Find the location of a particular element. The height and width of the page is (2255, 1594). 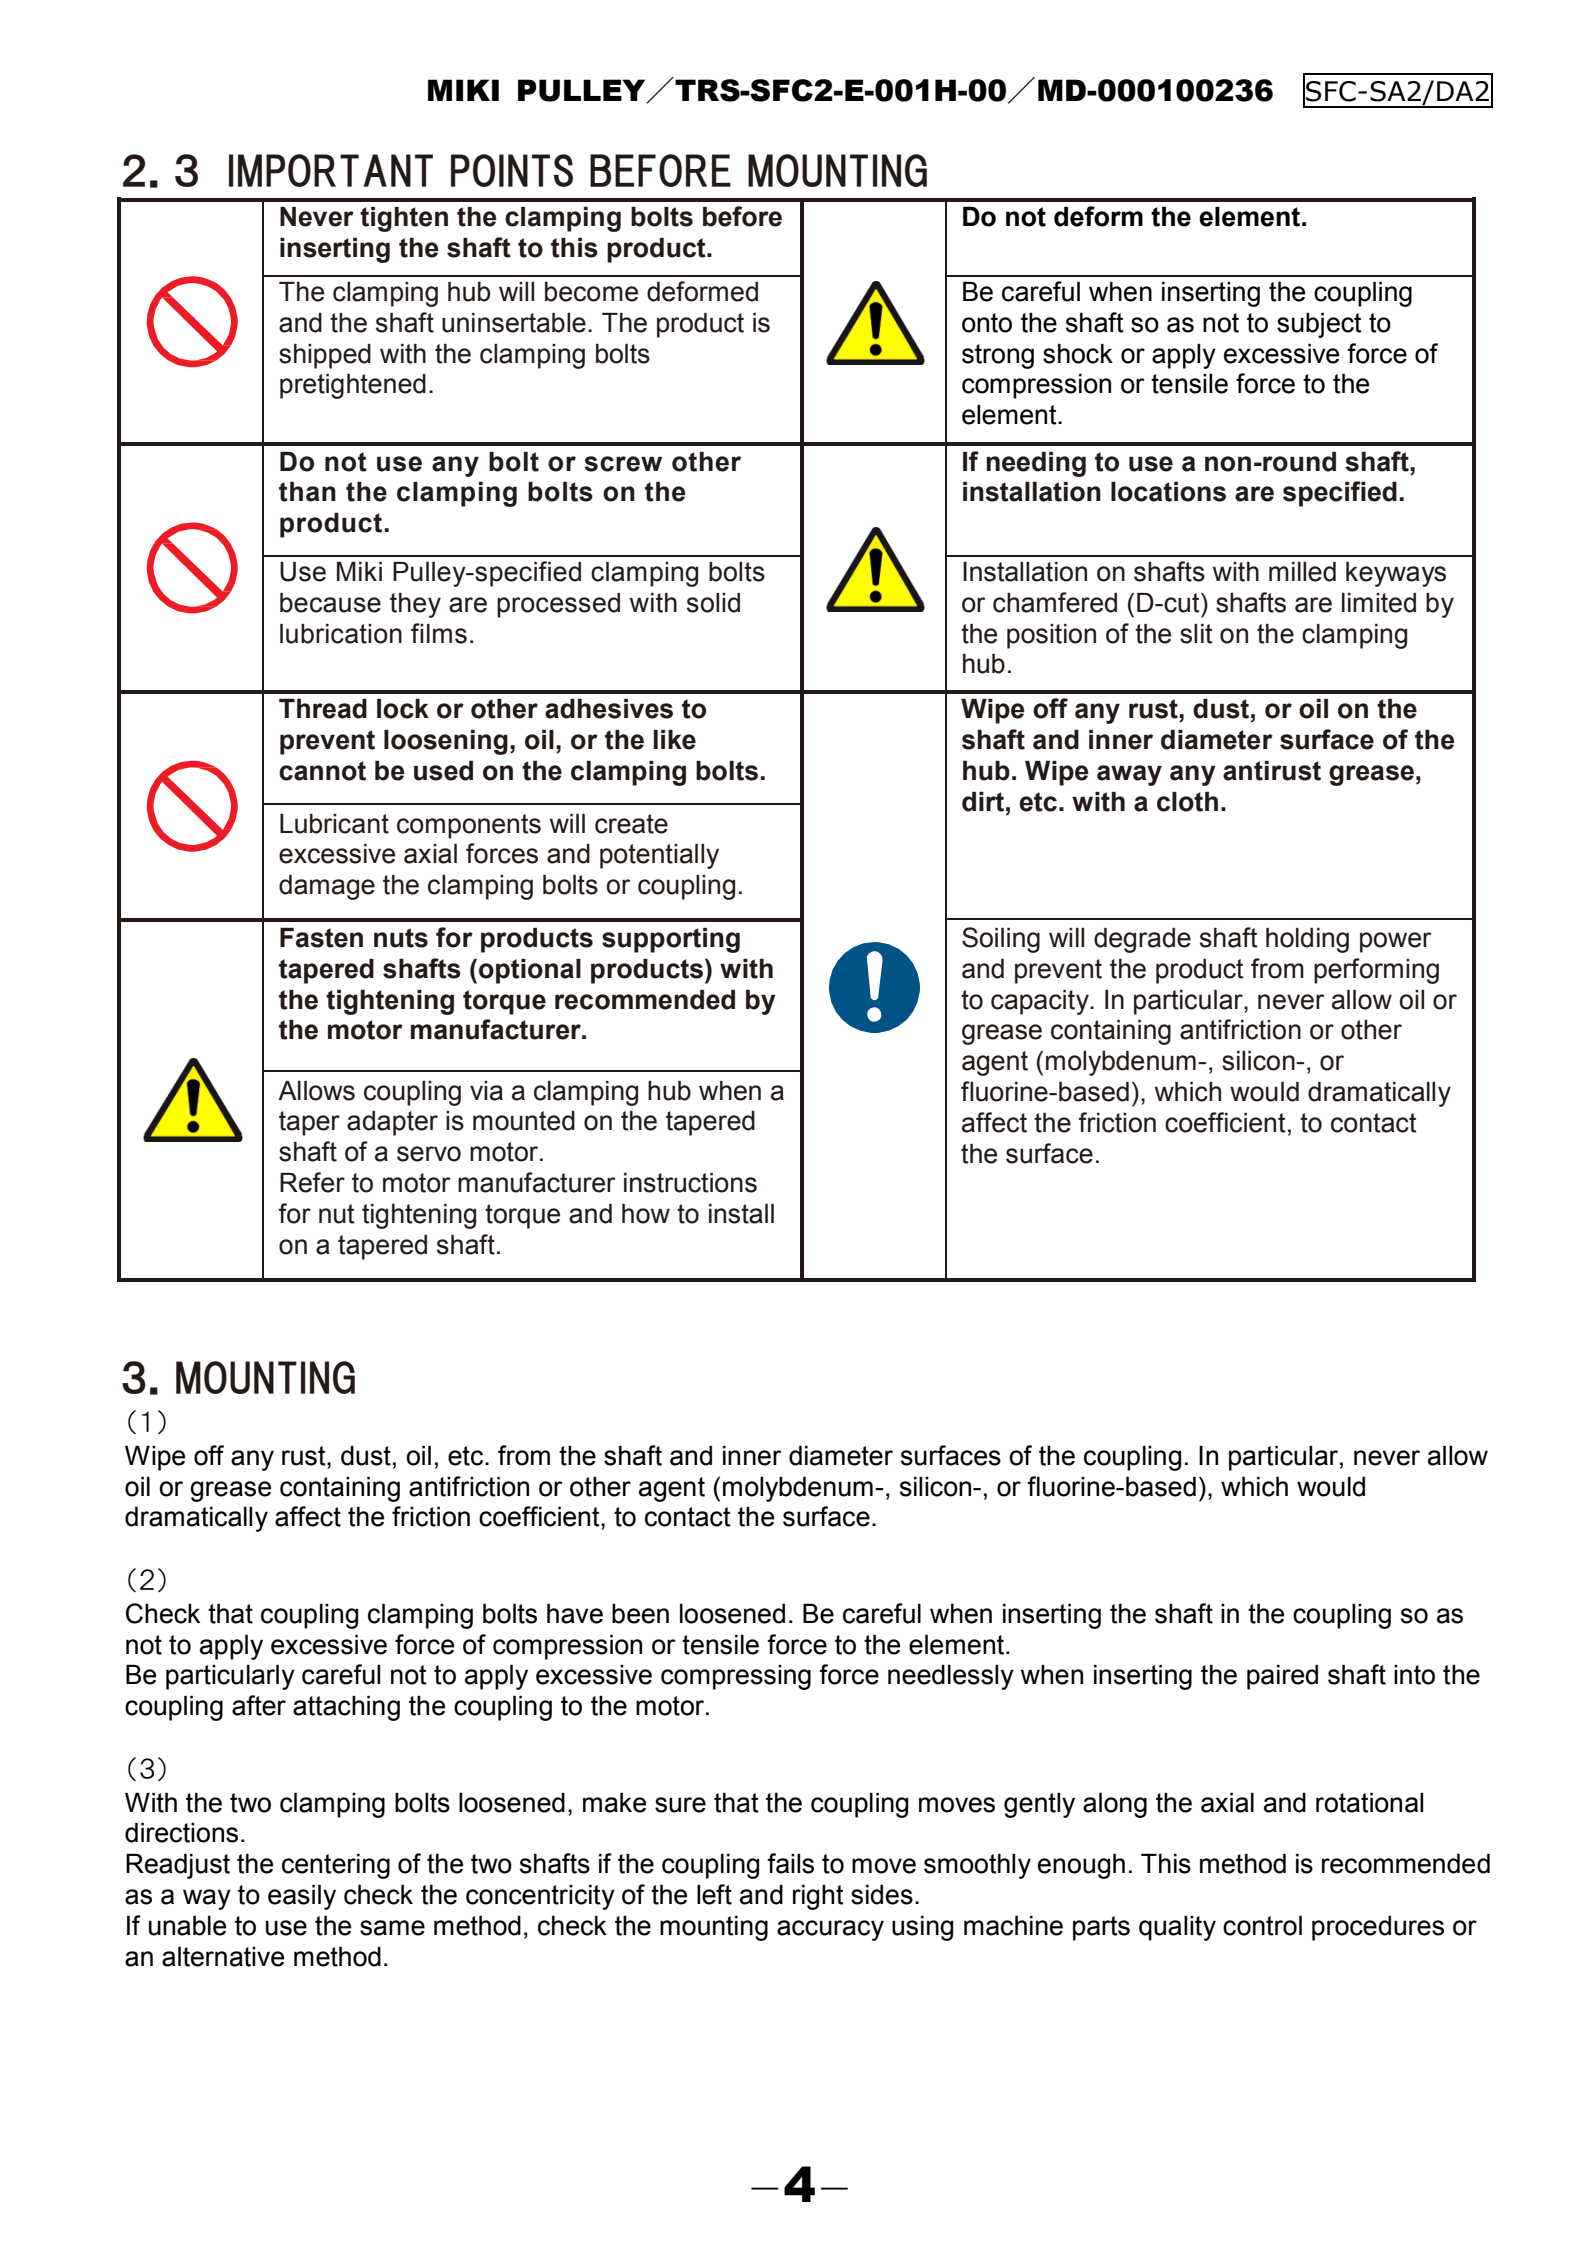

become is located at coordinates (591, 292).
